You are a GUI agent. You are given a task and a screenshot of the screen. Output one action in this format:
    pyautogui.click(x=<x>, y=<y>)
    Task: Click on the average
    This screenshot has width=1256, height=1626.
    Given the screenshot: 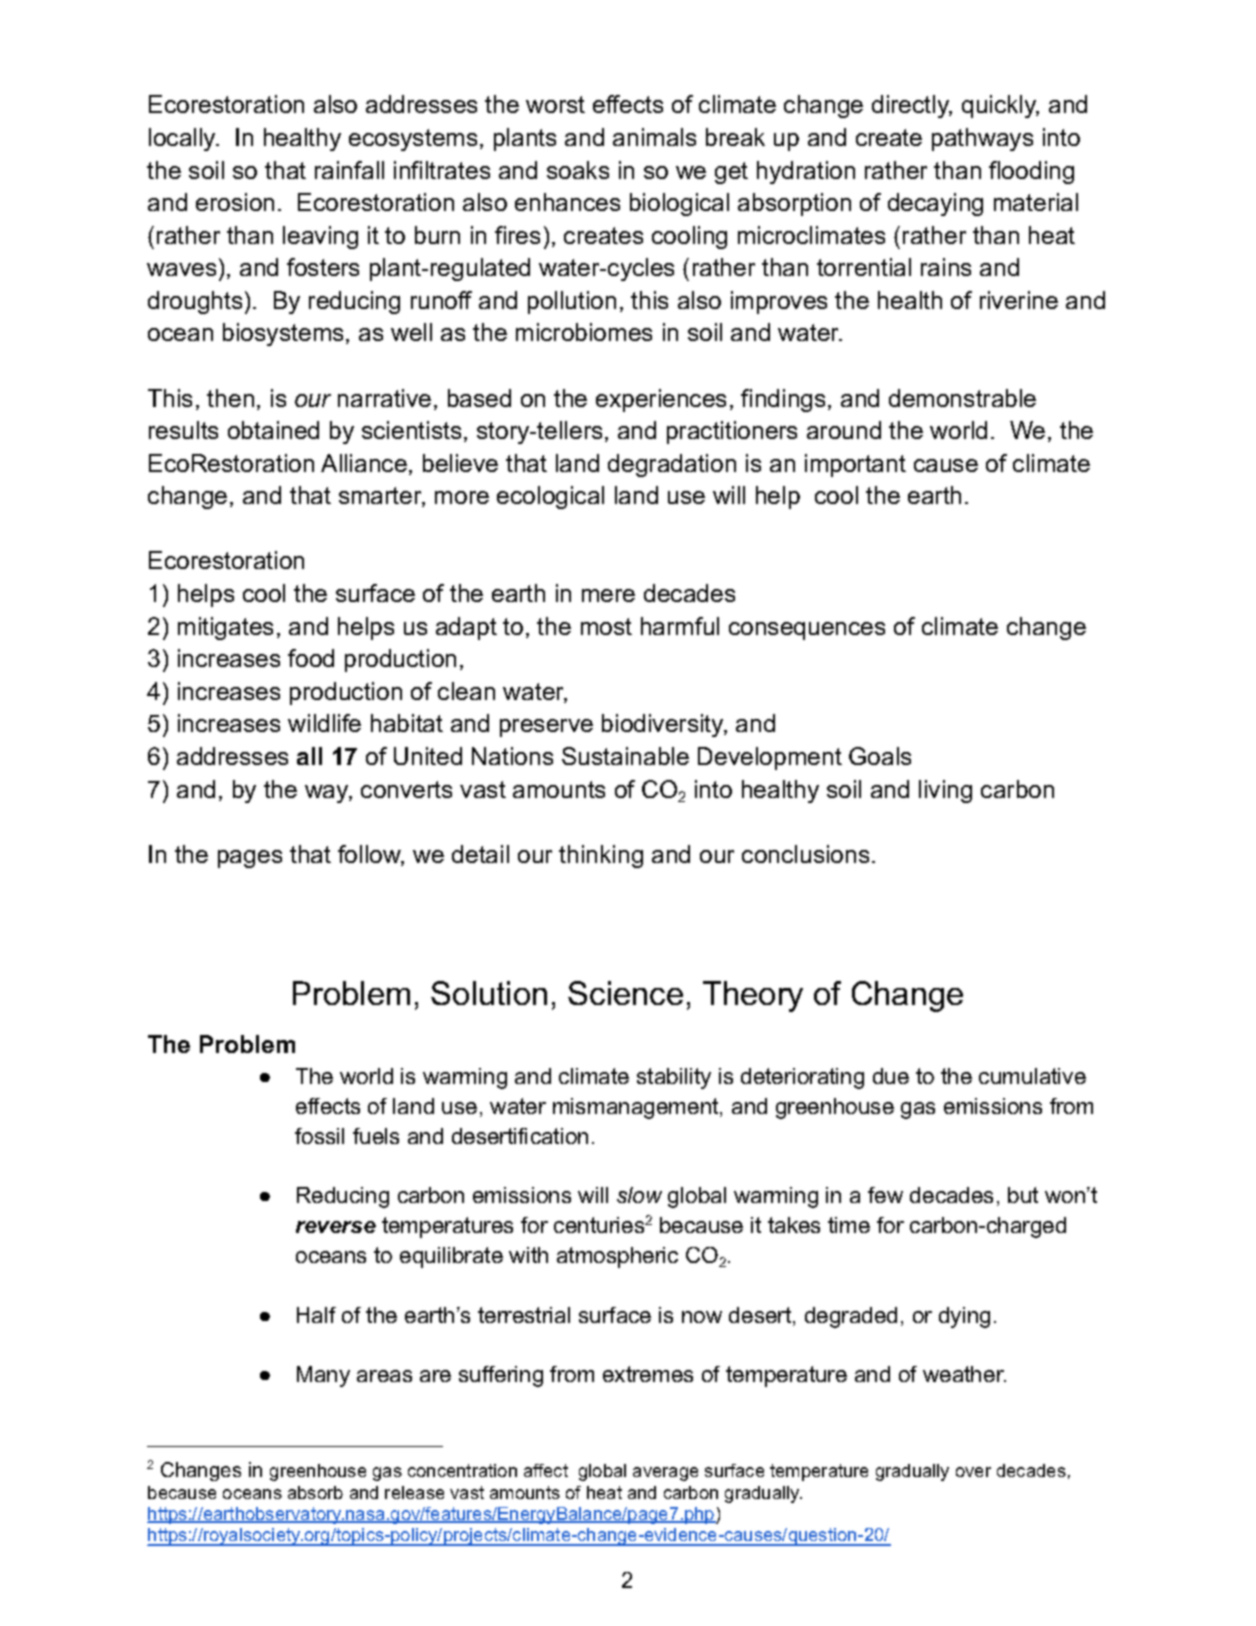 What is the action you would take?
    pyautogui.click(x=665, y=1474)
